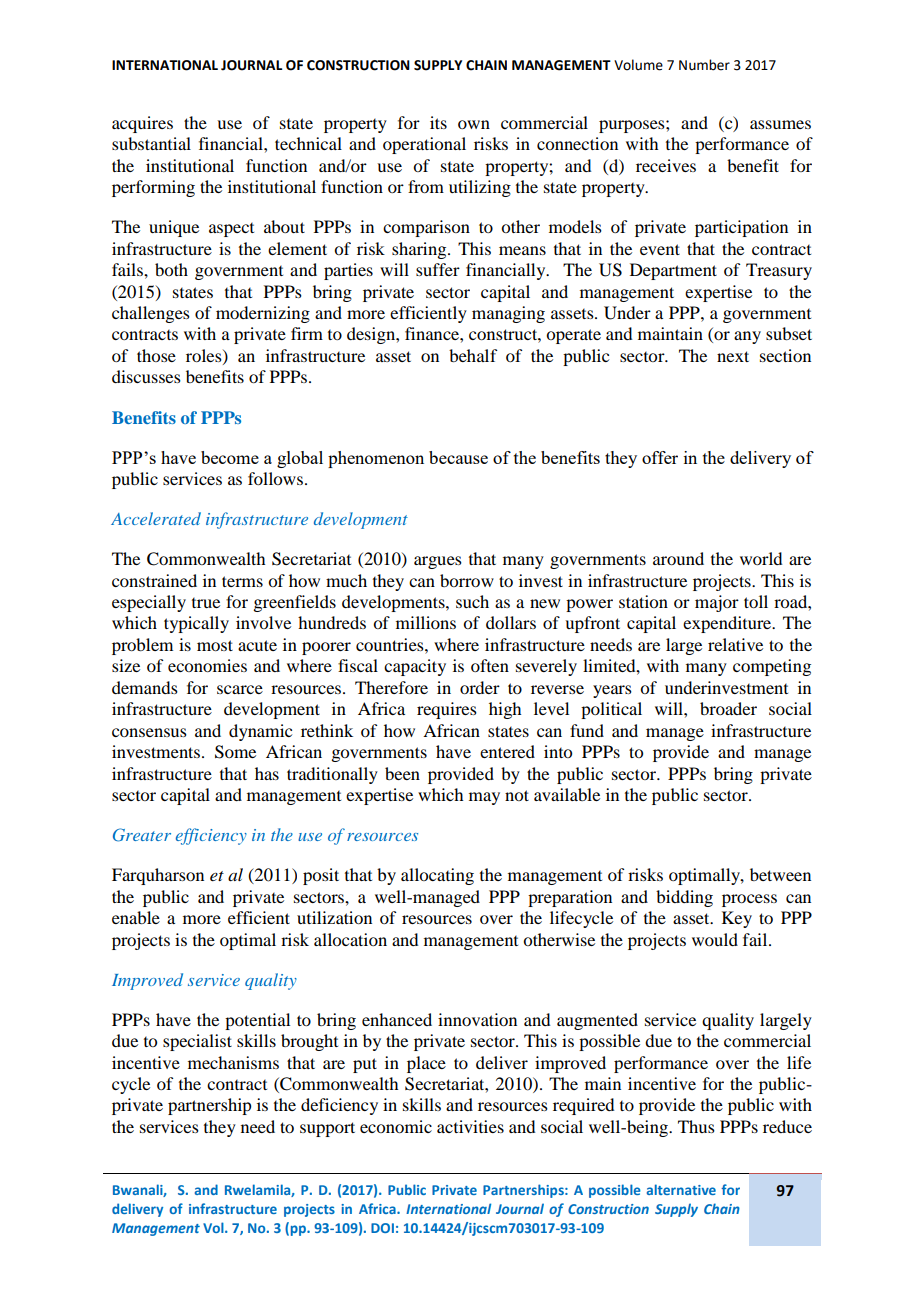 This screenshot has height=1308, width=924. What do you see at coordinates (470, 1126) in the screenshot?
I see `activities` at bounding box center [470, 1126].
